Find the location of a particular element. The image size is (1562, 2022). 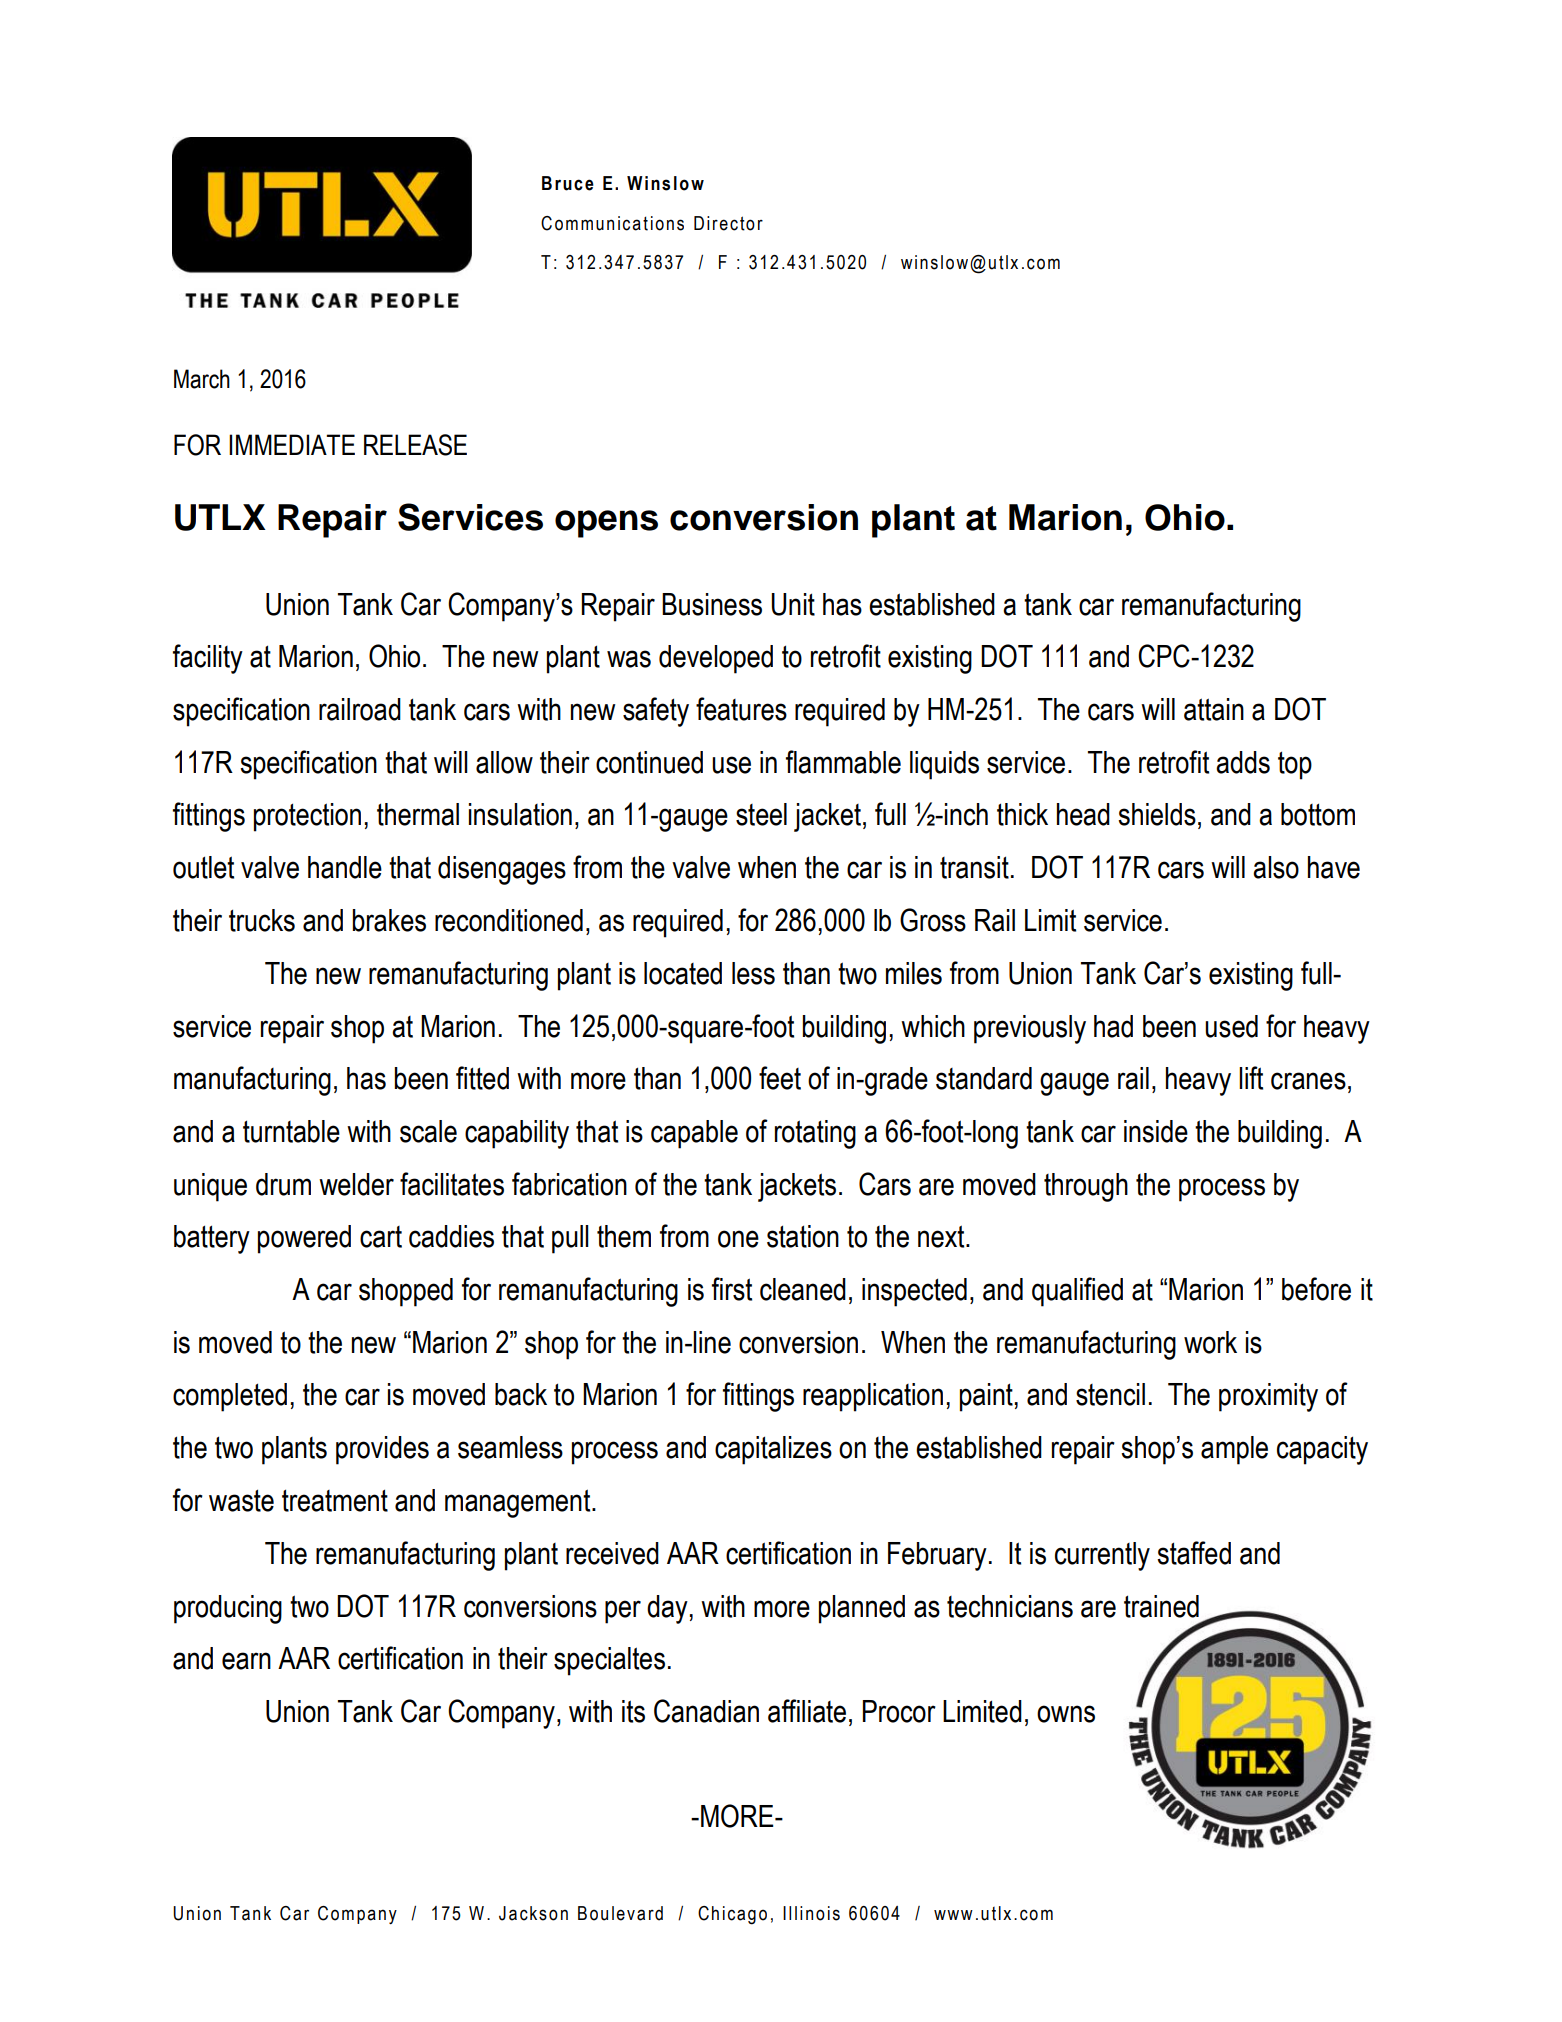

attain is located at coordinates (1214, 709).
